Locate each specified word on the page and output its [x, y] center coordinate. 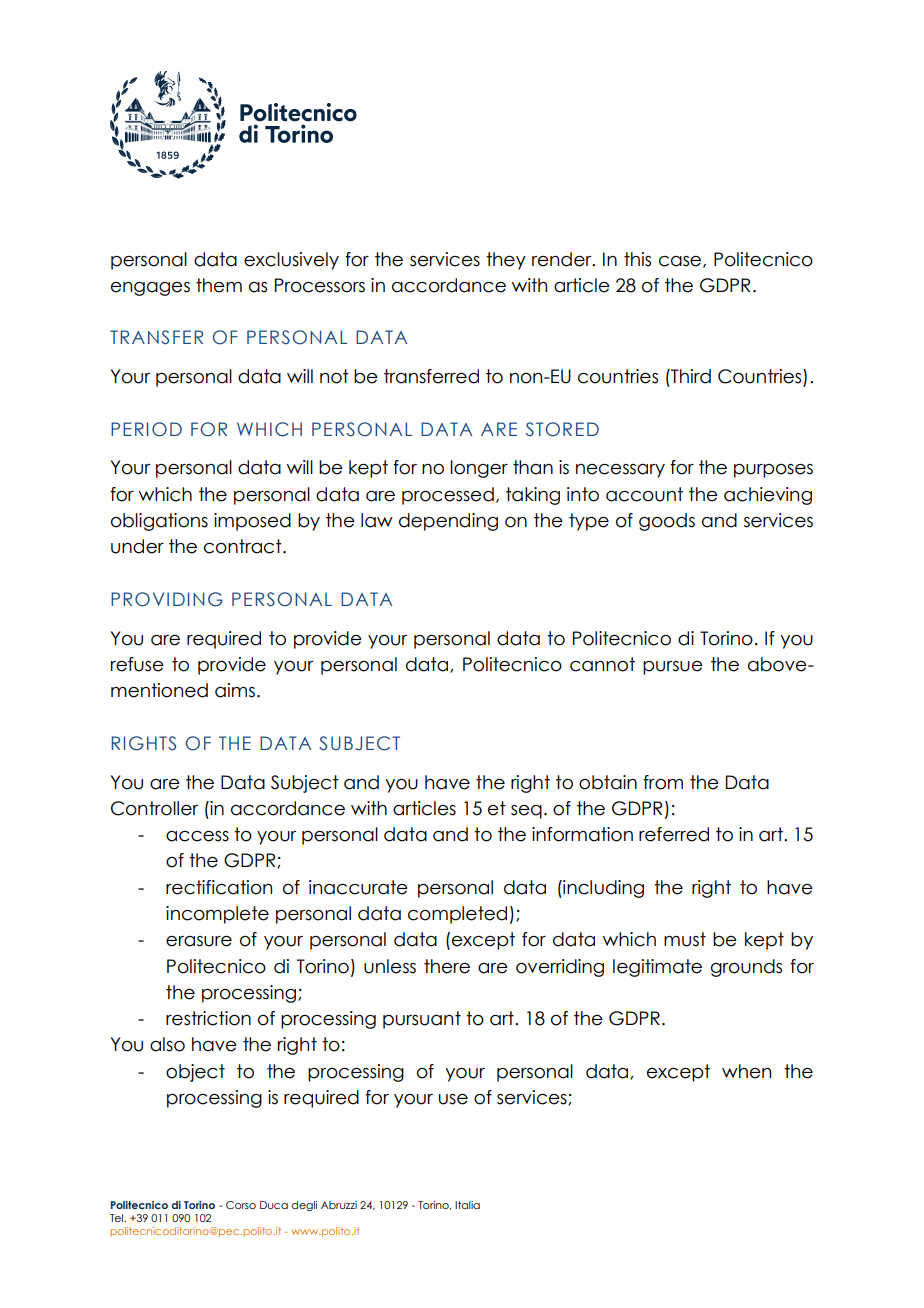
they [506, 261]
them [219, 285]
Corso [241, 1205]
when [746, 1071]
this [637, 259]
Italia [467, 1205]
